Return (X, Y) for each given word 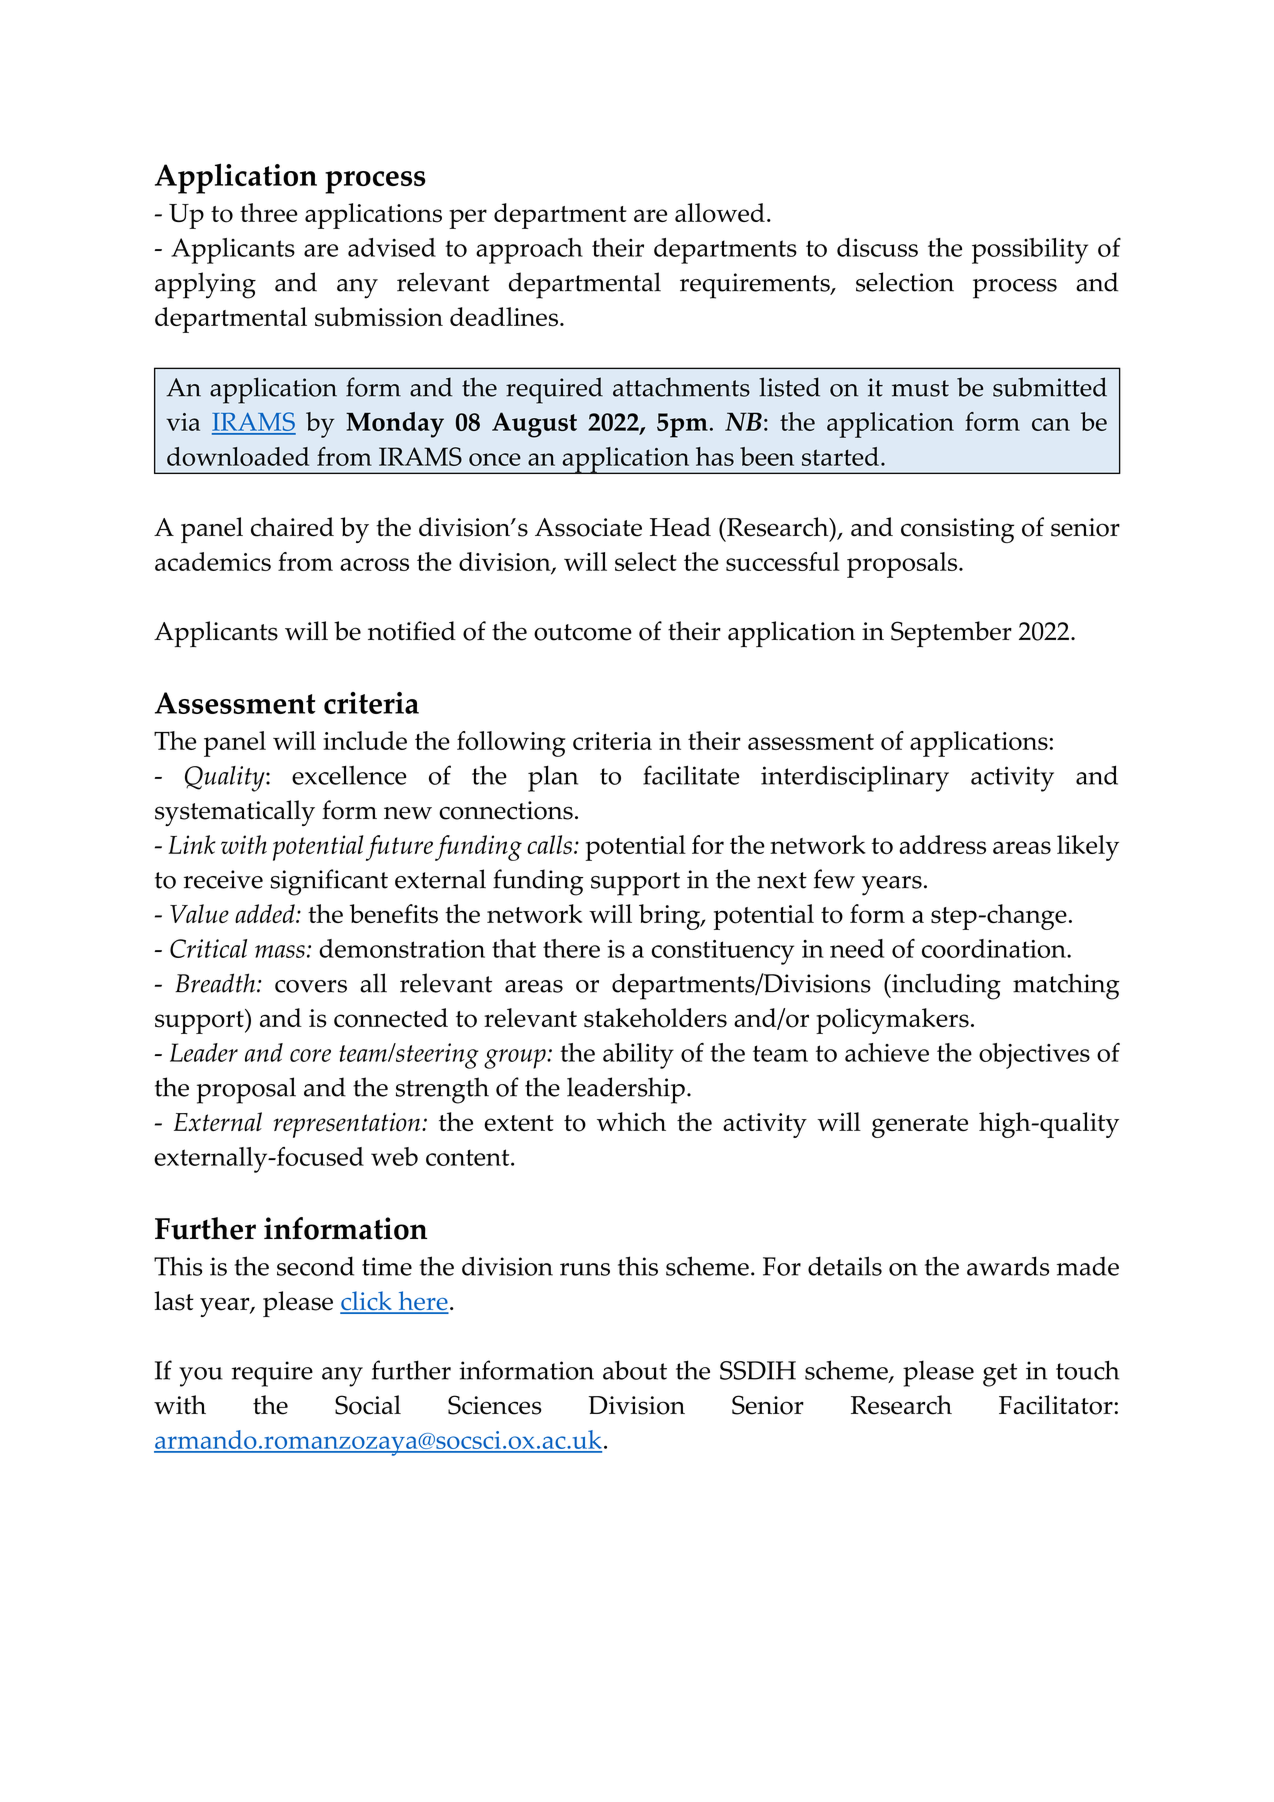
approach (529, 251)
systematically (235, 813)
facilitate (691, 775)
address (942, 844)
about (635, 1370)
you (201, 1377)
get (1000, 1375)
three (269, 212)
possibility (1030, 251)
